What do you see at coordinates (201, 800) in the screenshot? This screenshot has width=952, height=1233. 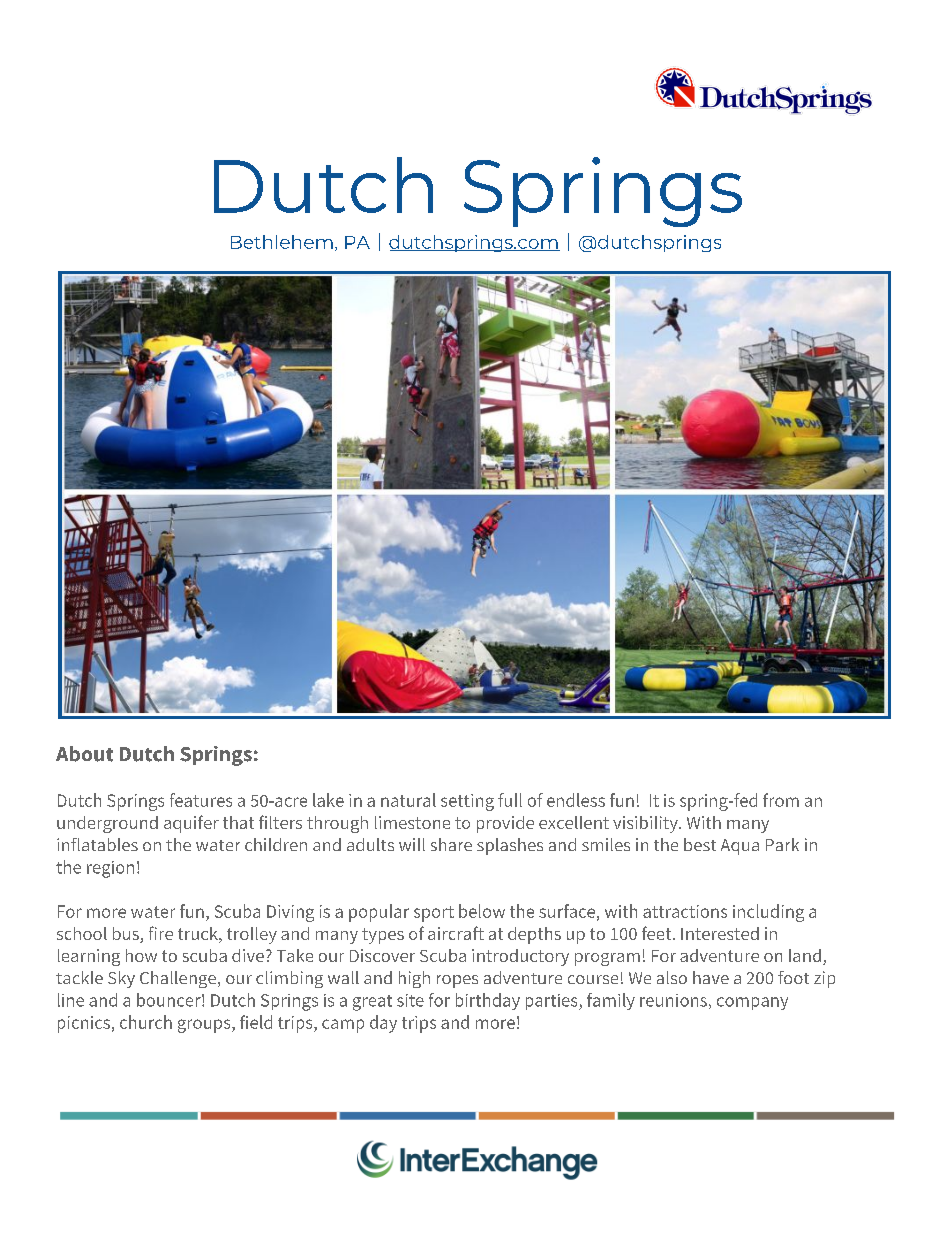 I see `features` at bounding box center [201, 800].
